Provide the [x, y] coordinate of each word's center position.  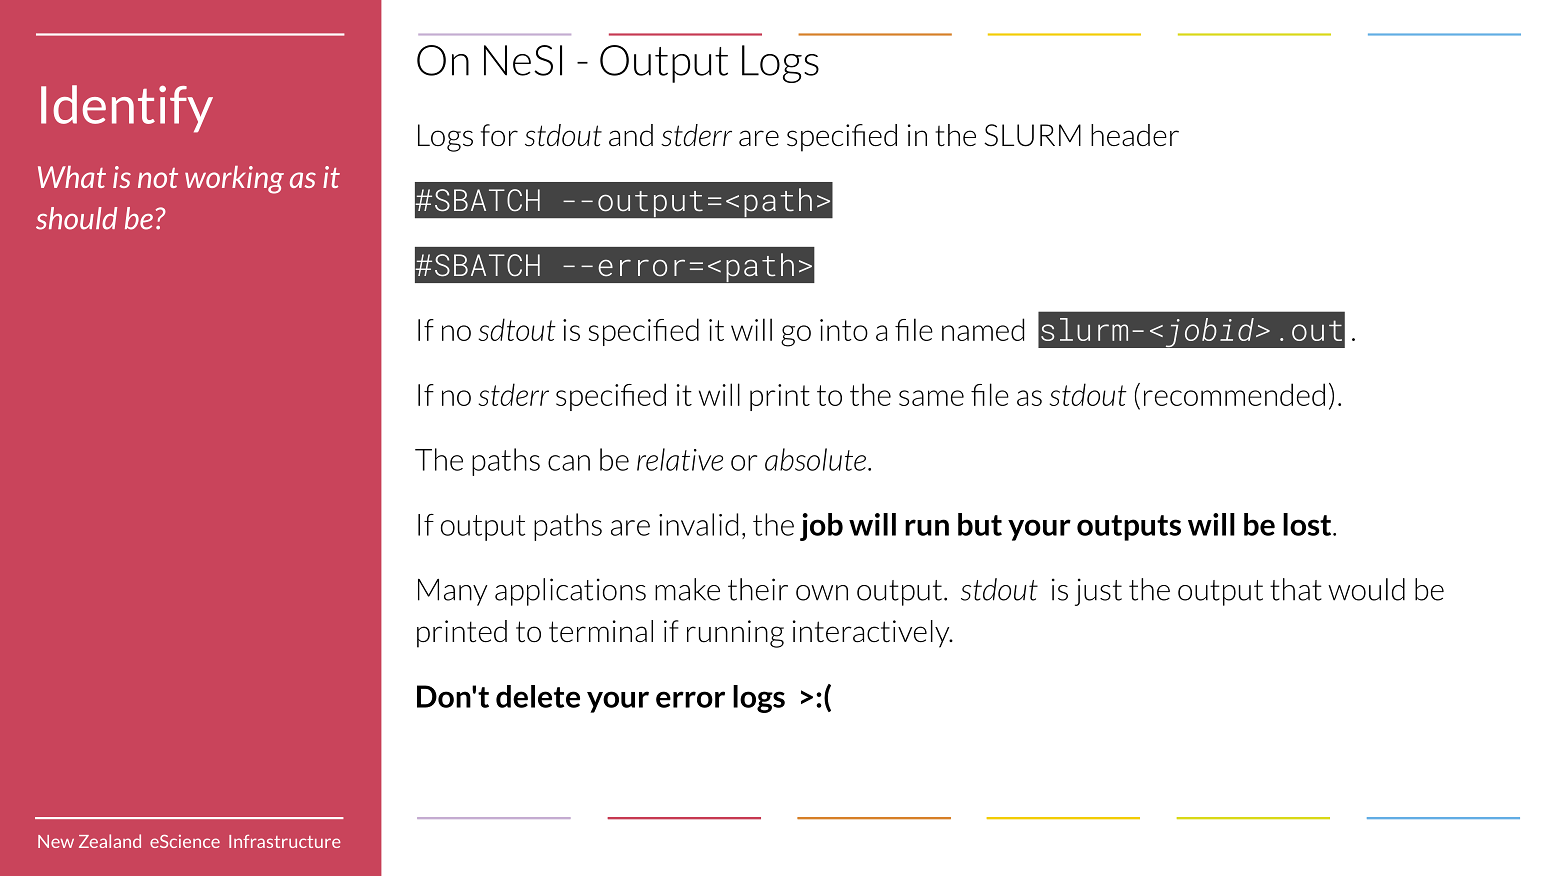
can [569, 463]
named [983, 329]
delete [538, 696]
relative [680, 459]
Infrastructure [285, 841]
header [1135, 135]
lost [1308, 524]
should [76, 218]
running [735, 634]
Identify [127, 109]
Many [452, 592]
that [1296, 589]
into [844, 330]
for [499, 135]
